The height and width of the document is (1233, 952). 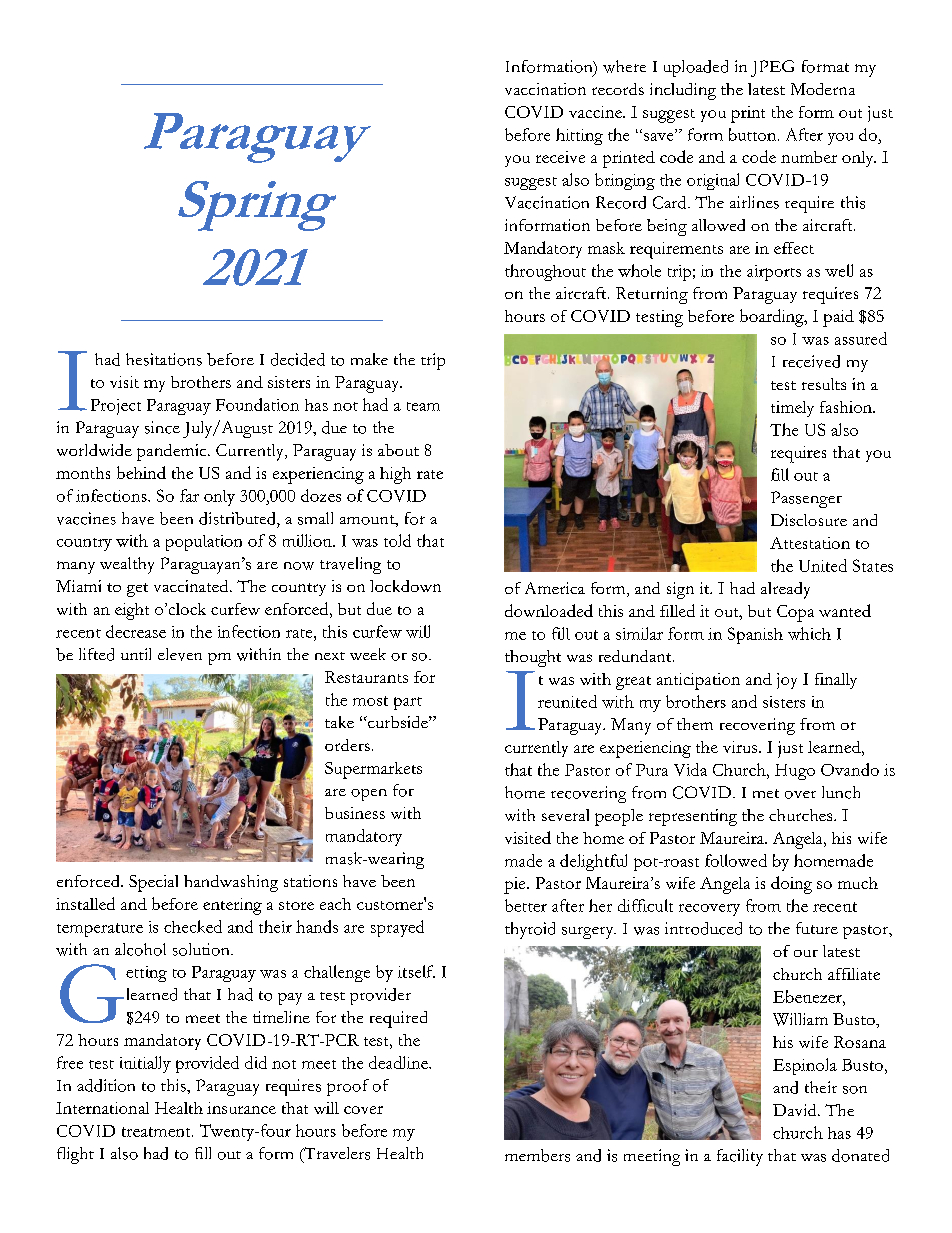 I want to click on eight, so click(x=132, y=611).
